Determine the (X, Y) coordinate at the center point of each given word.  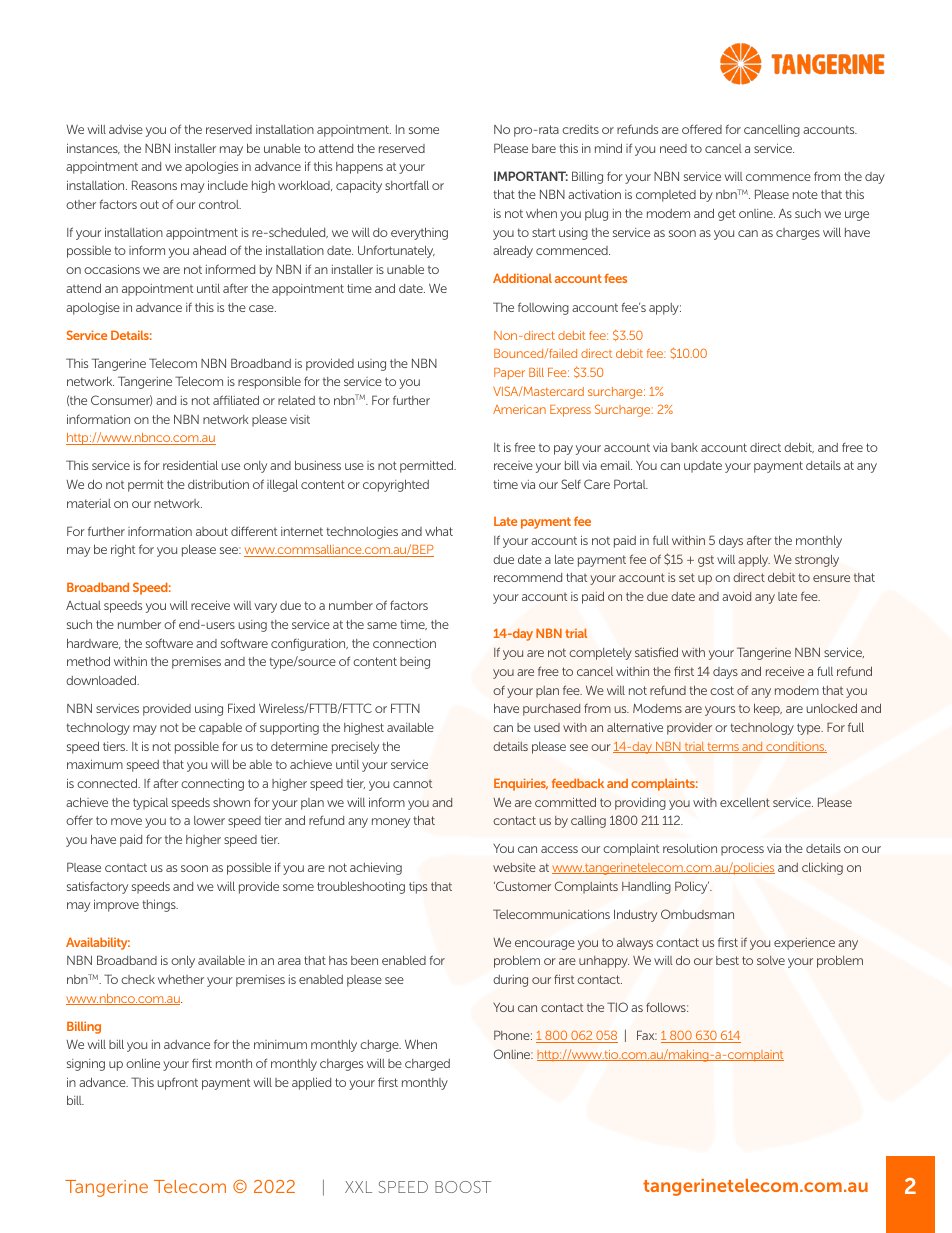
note (805, 194)
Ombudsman (697, 914)
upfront (177, 1083)
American (519, 409)
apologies (211, 167)
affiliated (236, 400)
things (160, 905)
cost (722, 690)
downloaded (102, 680)
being (415, 663)
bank (684, 447)
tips (418, 888)
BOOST (463, 1187)
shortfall (407, 185)
